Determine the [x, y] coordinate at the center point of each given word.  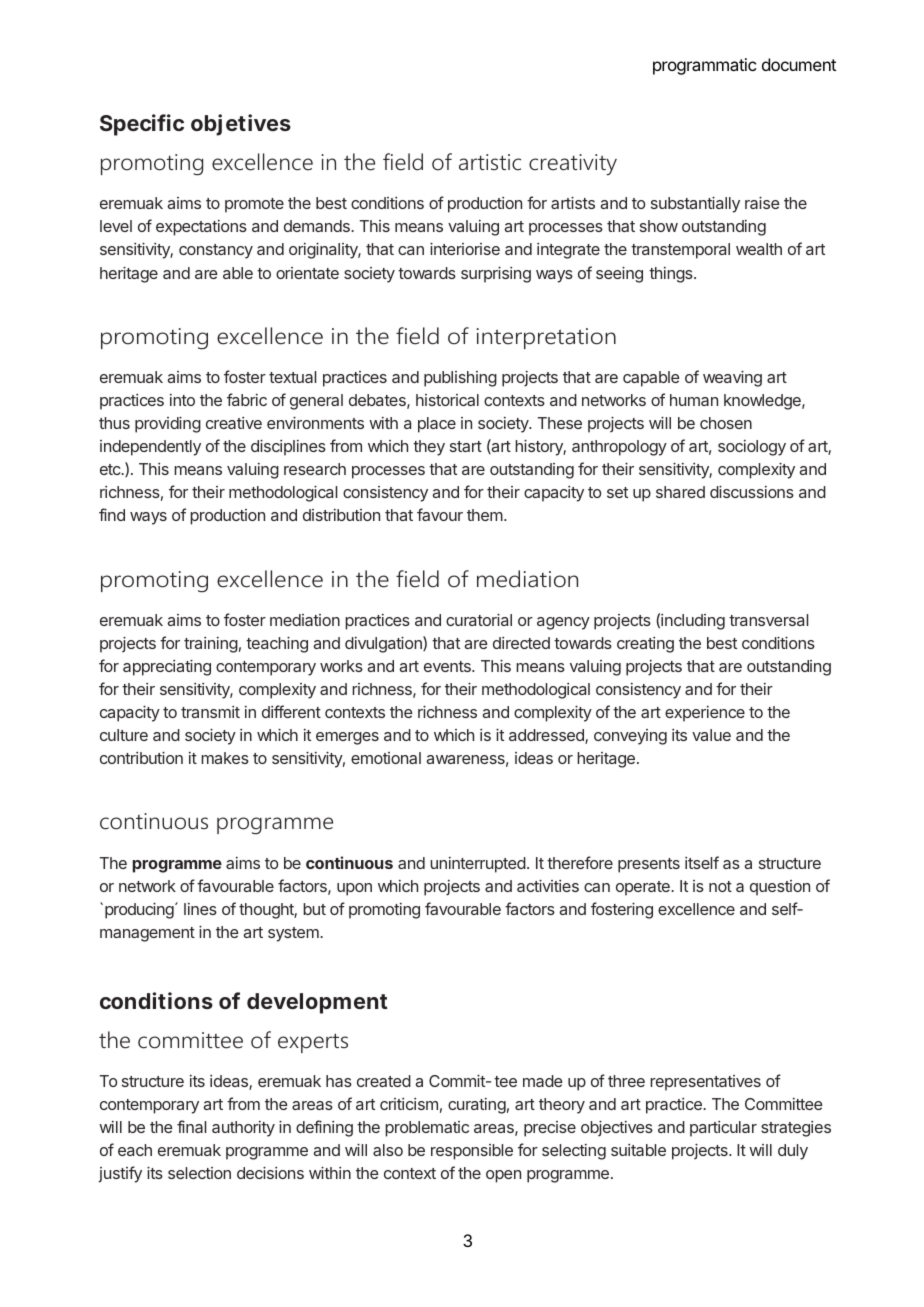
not [720, 886]
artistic [490, 162]
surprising [496, 274]
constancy [216, 251]
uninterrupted [478, 865]
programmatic [704, 66]
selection [199, 1173]
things [672, 275]
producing [140, 910]
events [448, 666]
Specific [142, 125]
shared [680, 492]
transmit [210, 712]
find [112, 514]
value [711, 735]
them [485, 515]
